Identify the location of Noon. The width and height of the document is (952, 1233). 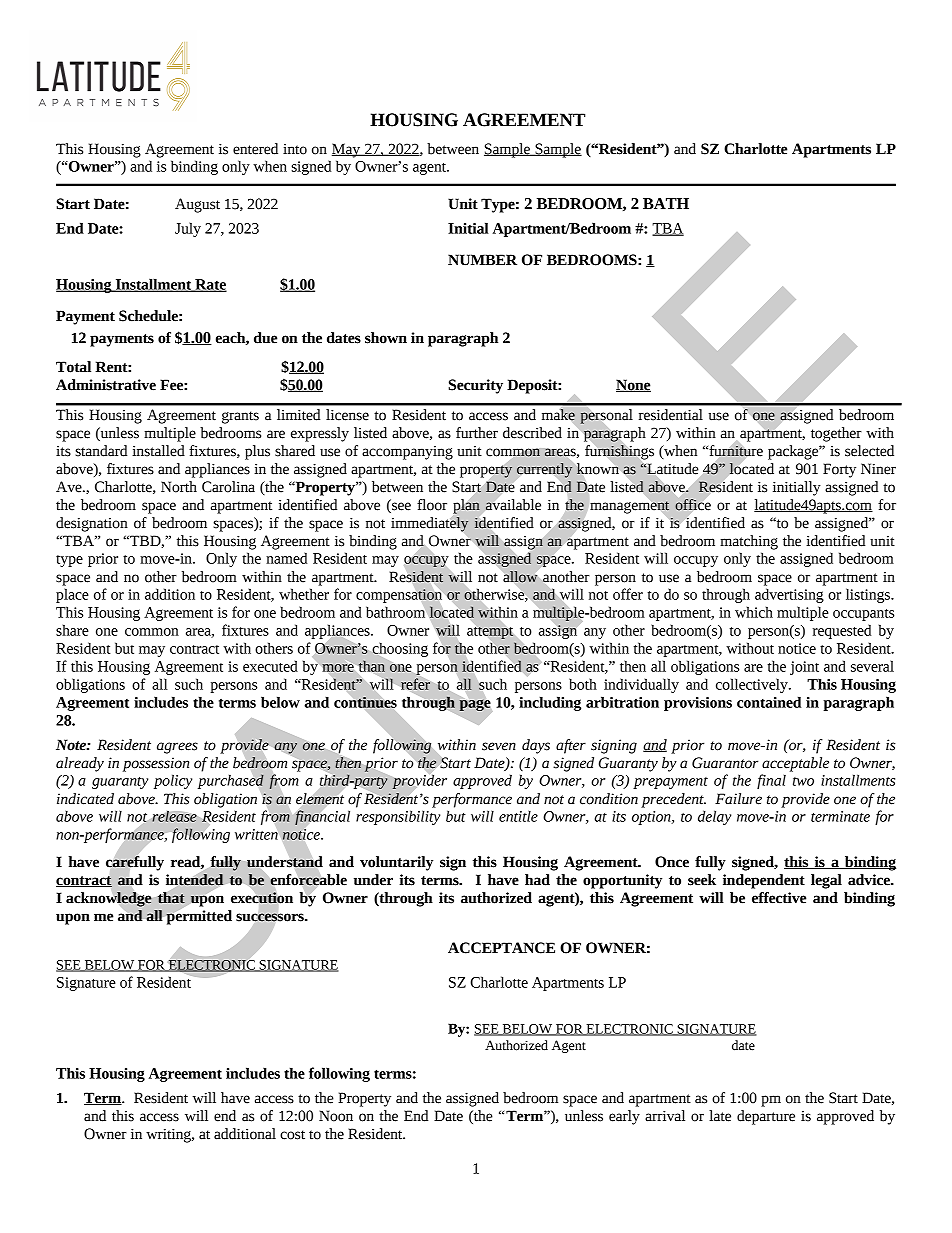
(336, 1116).
